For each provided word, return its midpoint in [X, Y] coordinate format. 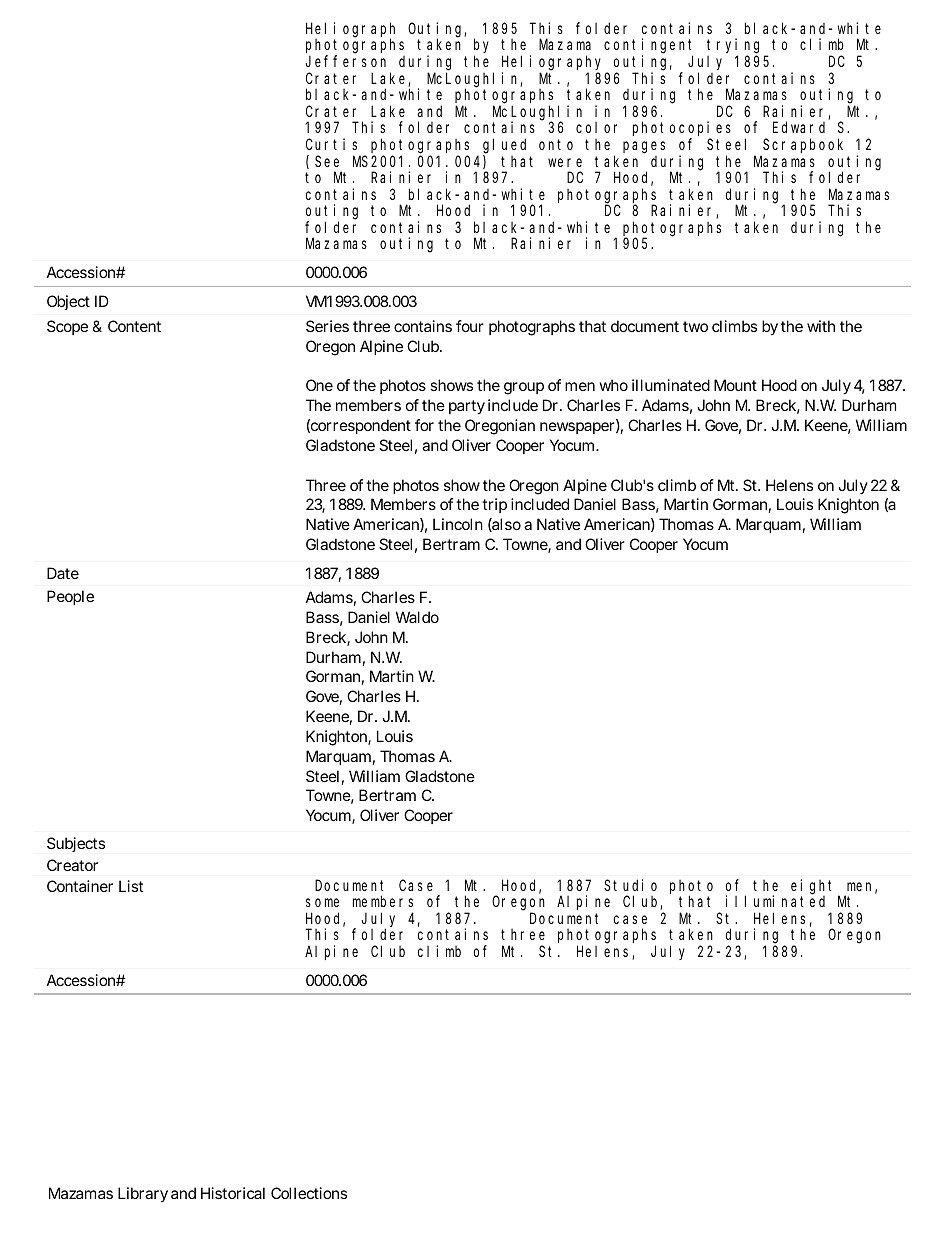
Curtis [331, 144]
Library [143, 1195]
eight [815, 887]
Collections [309, 1193]
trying [736, 47]
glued [504, 146]
